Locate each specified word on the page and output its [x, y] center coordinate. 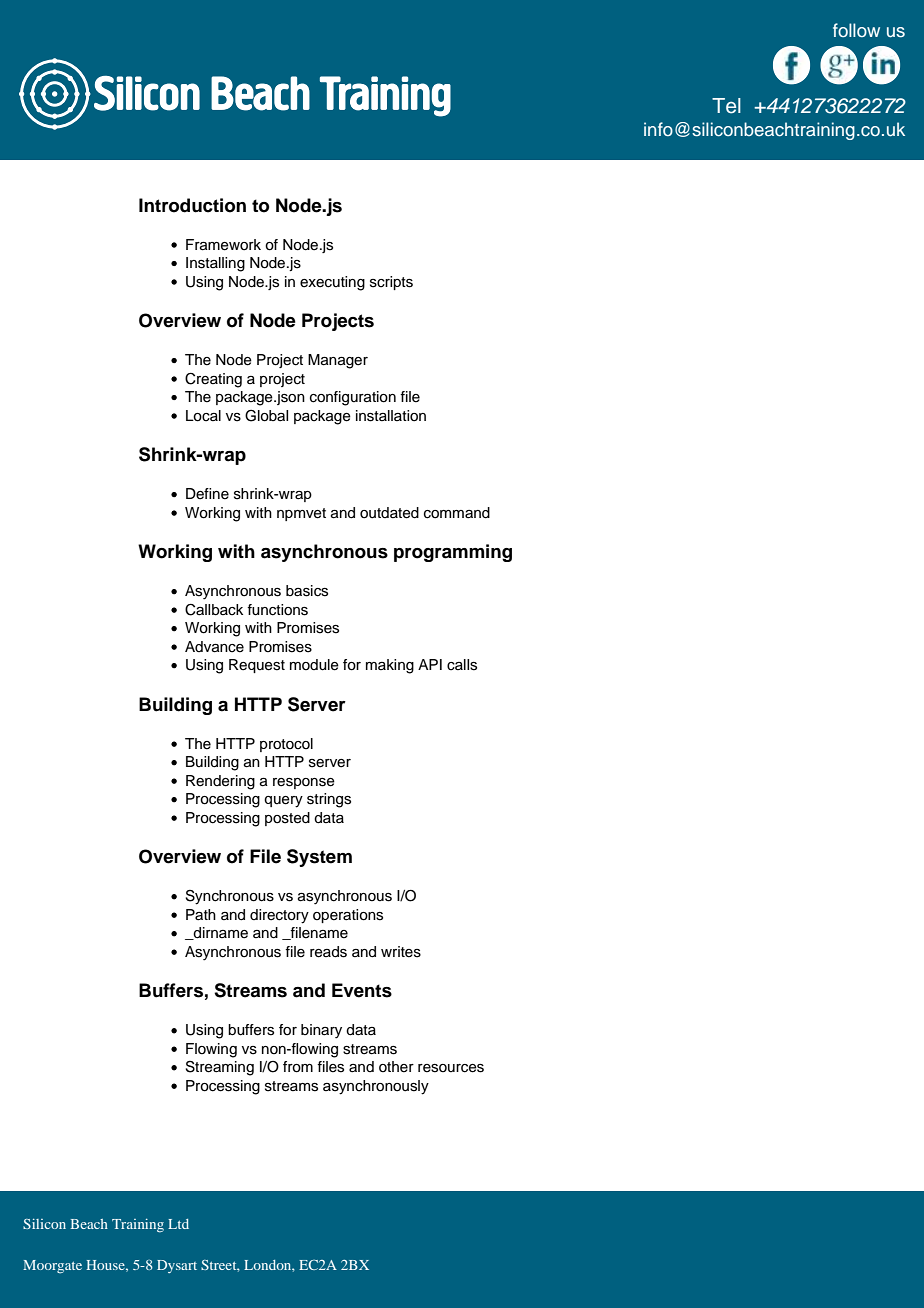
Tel [726, 106]
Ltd [178, 1224]
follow [856, 30]
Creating [213, 380]
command [457, 513]
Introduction [192, 205]
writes [401, 952]
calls [462, 665]
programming [453, 553]
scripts [391, 283]
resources [451, 1068]
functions [277, 610]
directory [279, 916]
